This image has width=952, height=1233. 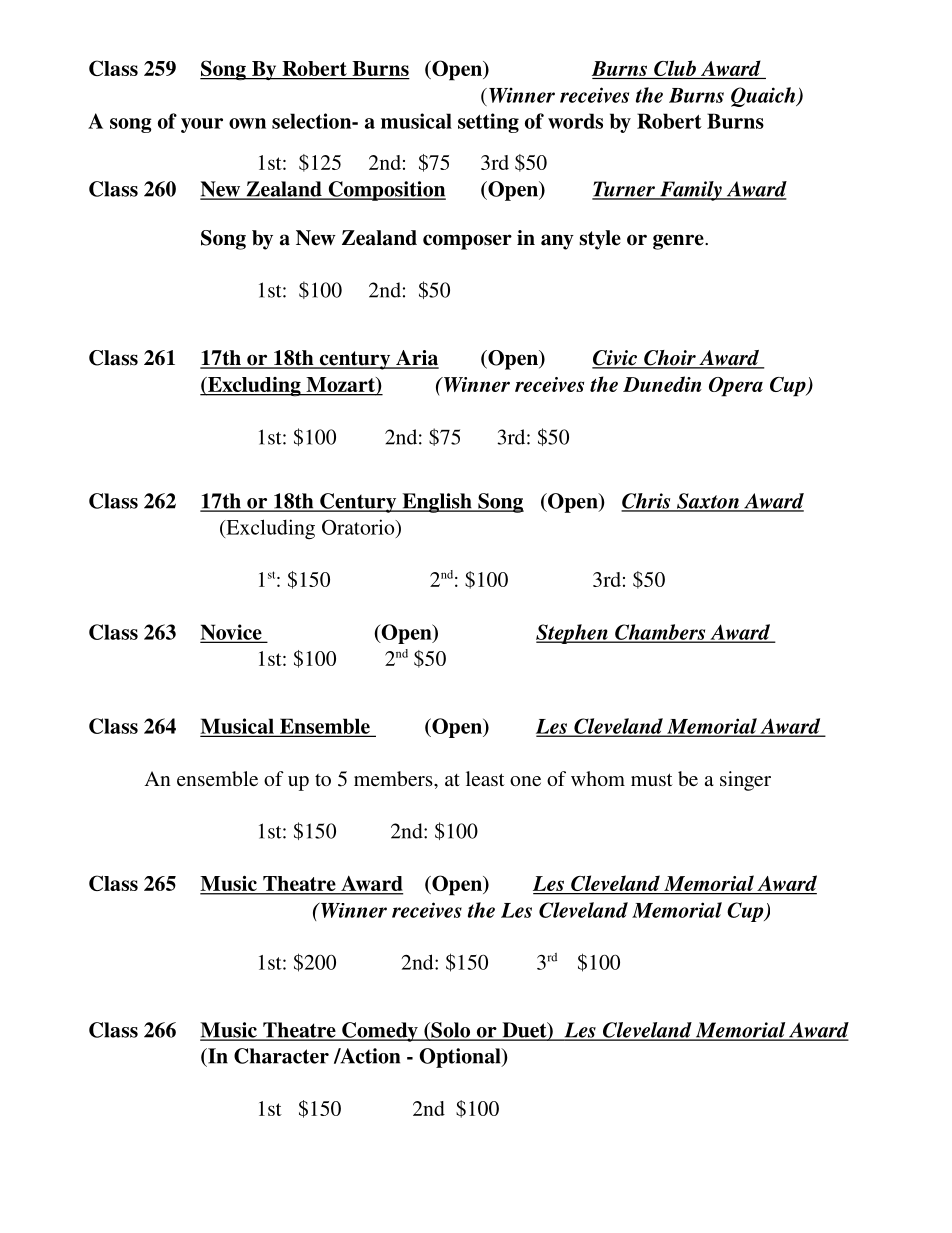 What do you see at coordinates (437, 503) in the image?
I see `English` at bounding box center [437, 503].
